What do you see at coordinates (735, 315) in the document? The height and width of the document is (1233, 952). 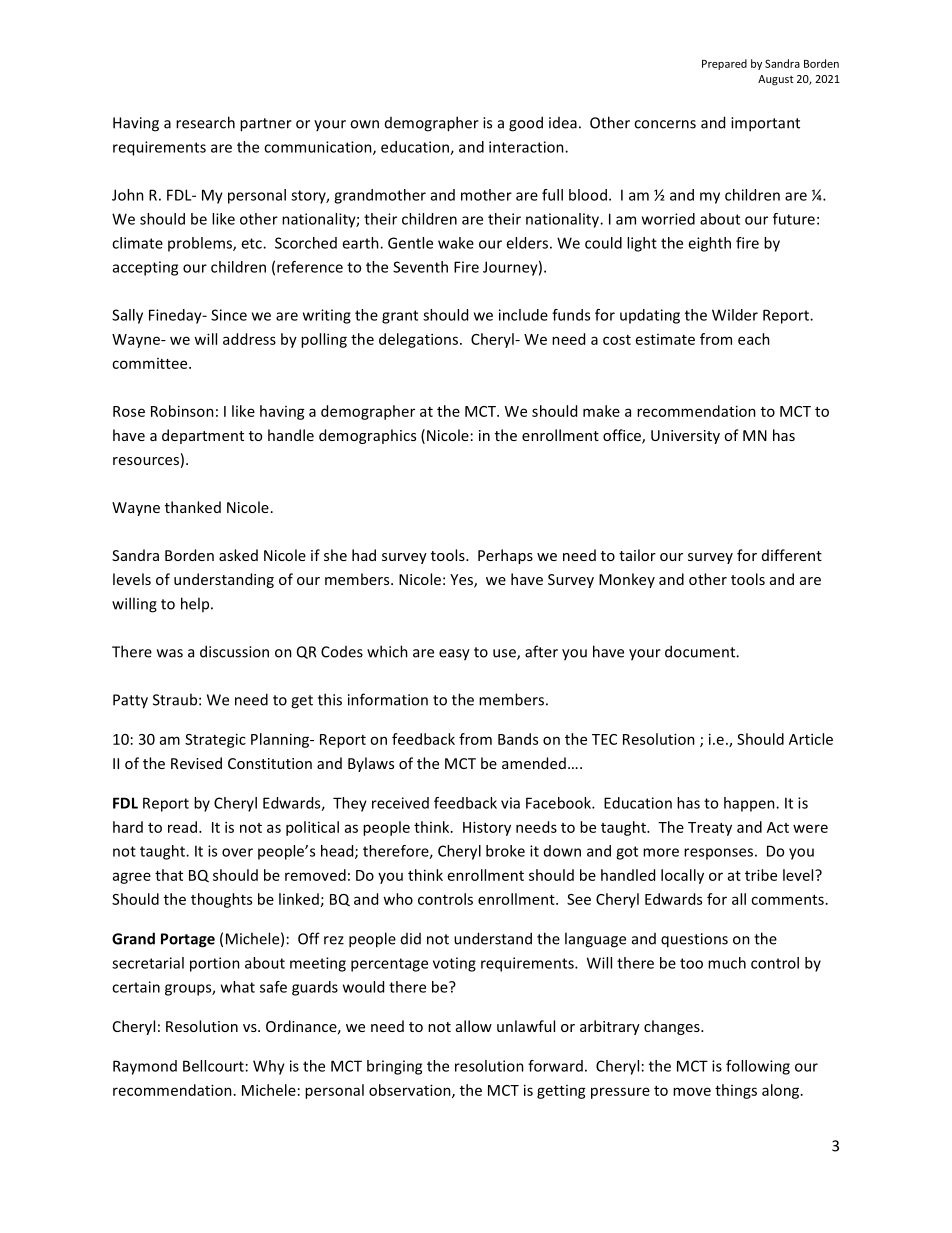 I see `Wilder` at bounding box center [735, 315].
